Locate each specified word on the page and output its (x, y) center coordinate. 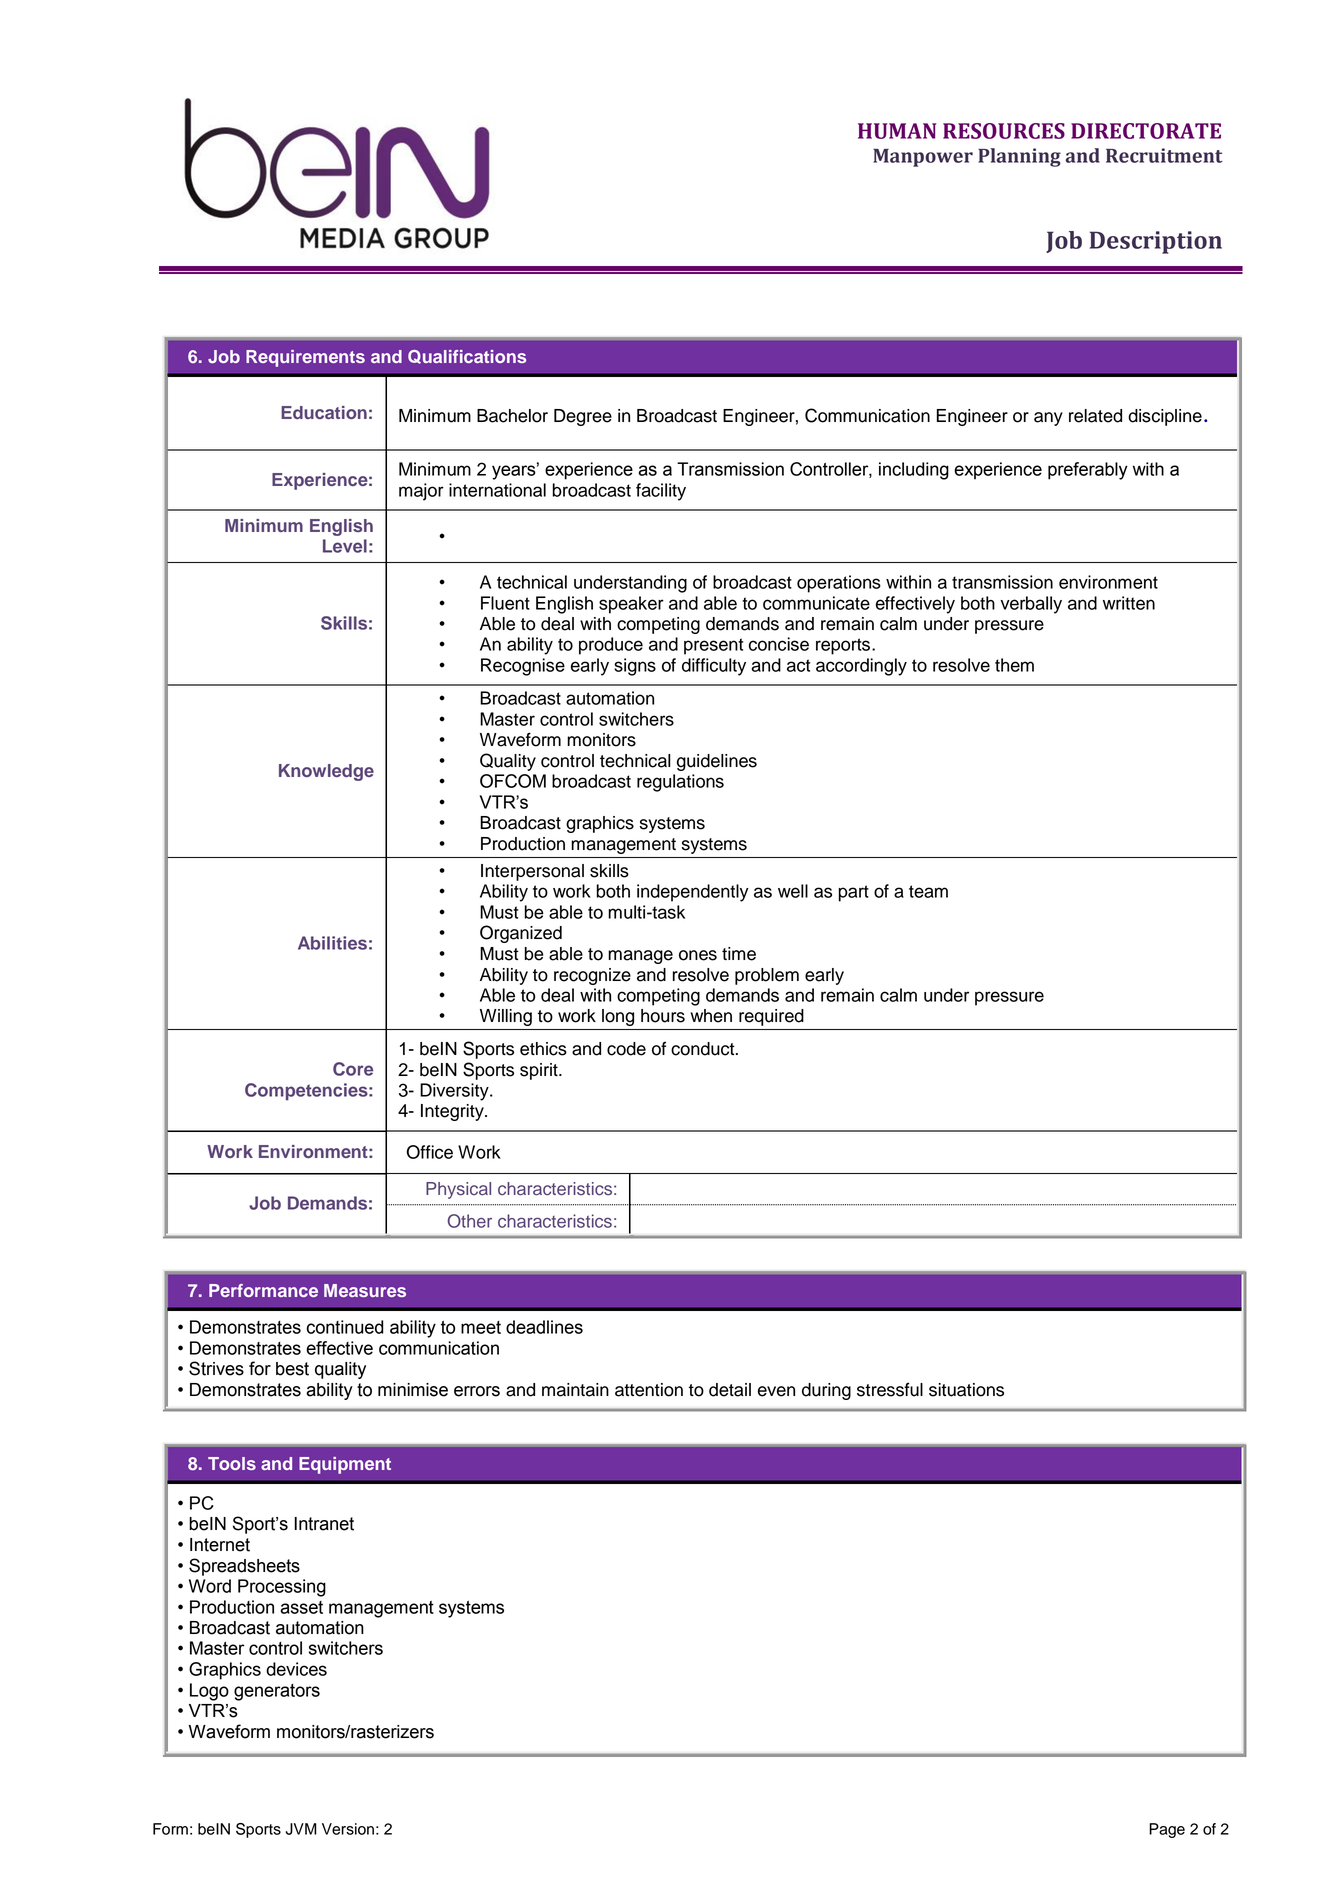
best (292, 1369)
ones (698, 955)
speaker (631, 605)
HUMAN (897, 131)
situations (966, 1390)
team (928, 891)
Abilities (332, 943)
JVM (301, 1829)
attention (649, 1390)
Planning (1019, 157)
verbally (1031, 605)
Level (345, 546)
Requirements (305, 358)
